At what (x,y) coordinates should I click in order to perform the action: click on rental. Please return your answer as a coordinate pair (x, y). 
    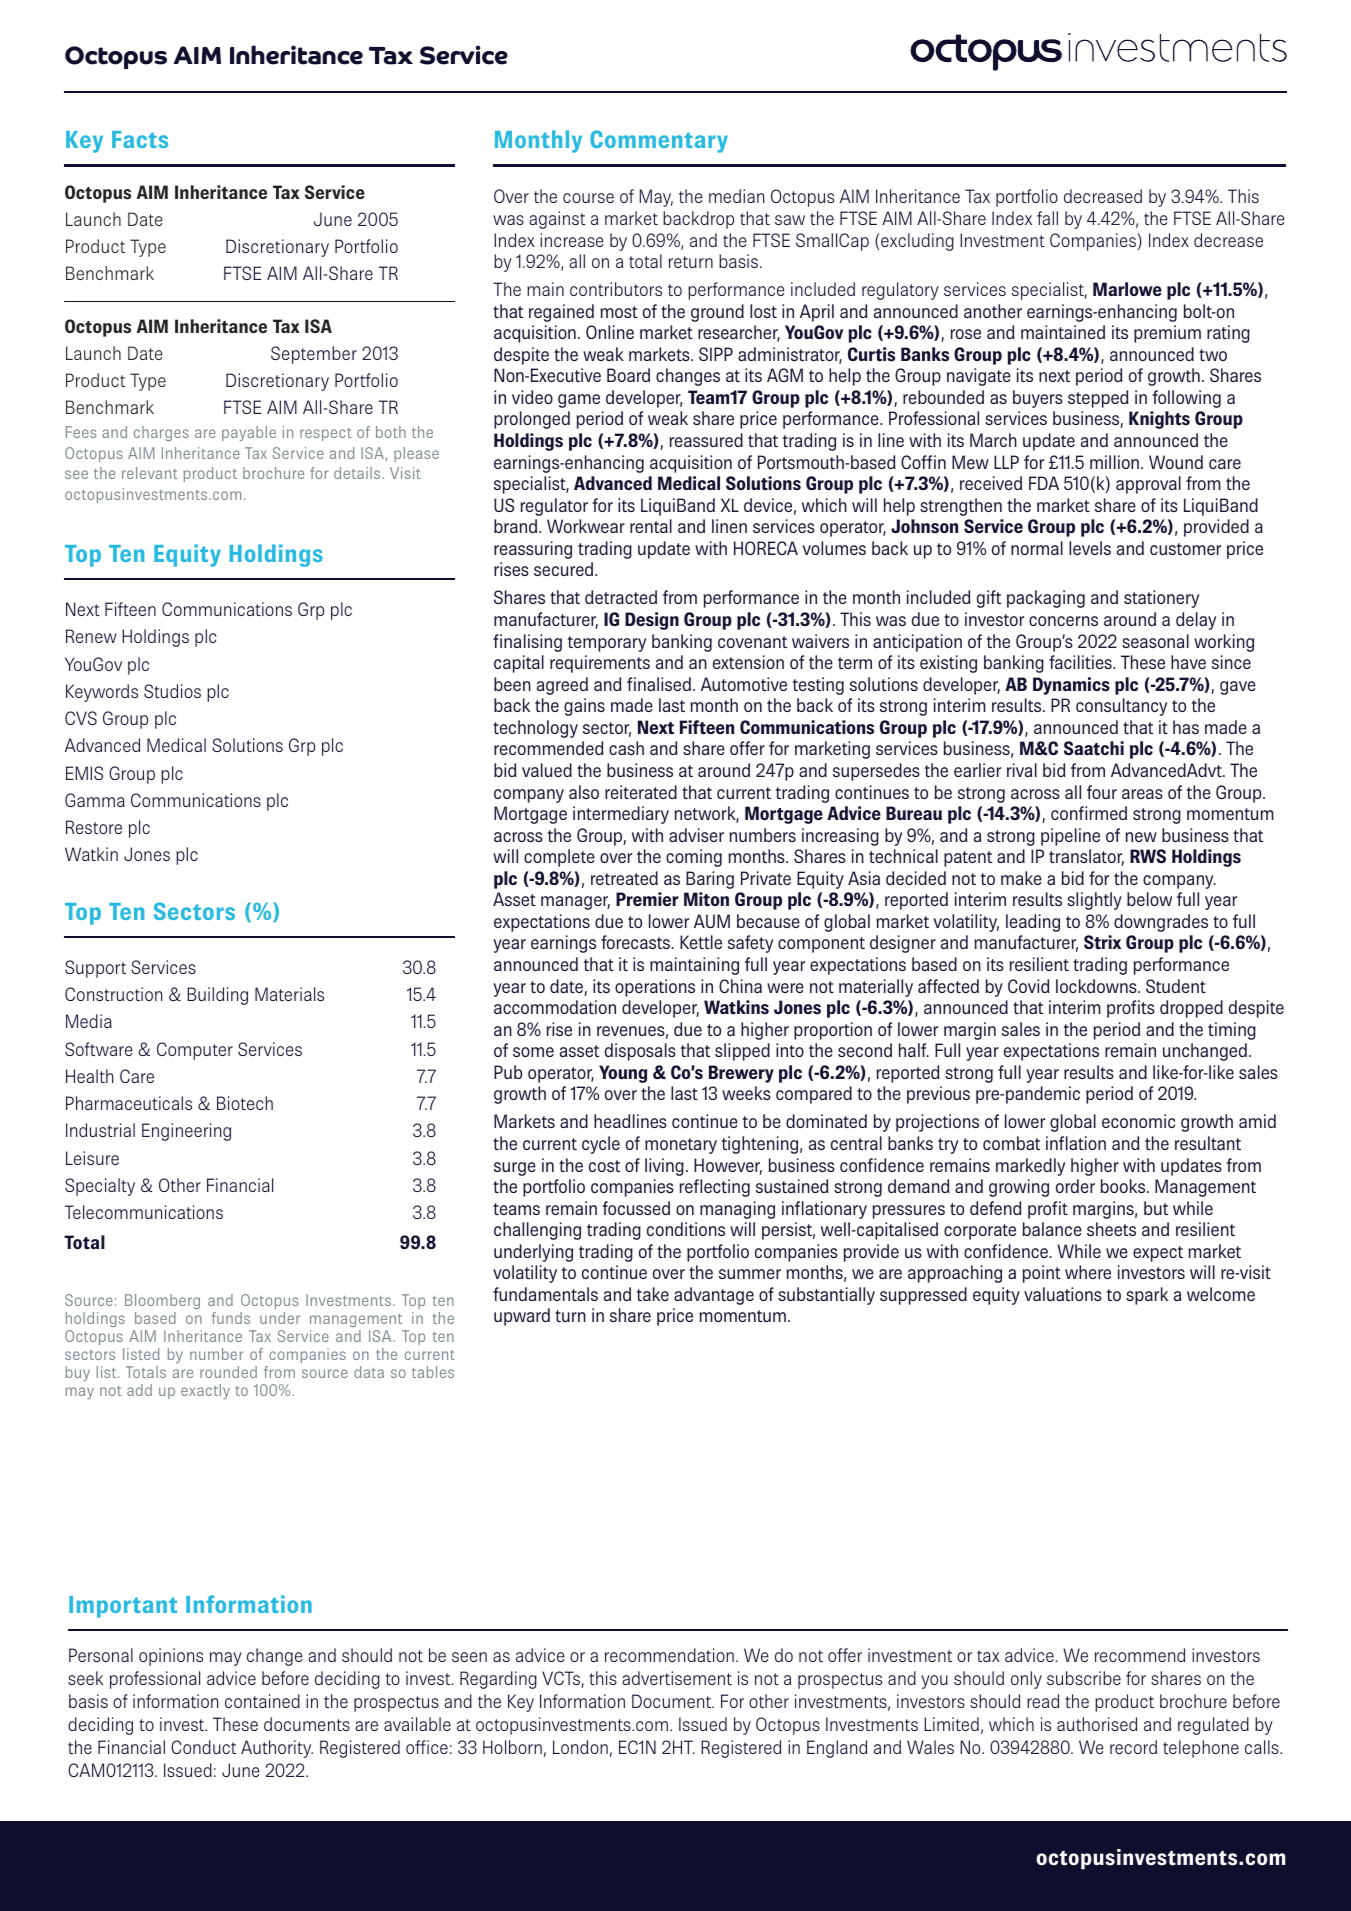
    Looking at the image, I should click on (651, 526).
